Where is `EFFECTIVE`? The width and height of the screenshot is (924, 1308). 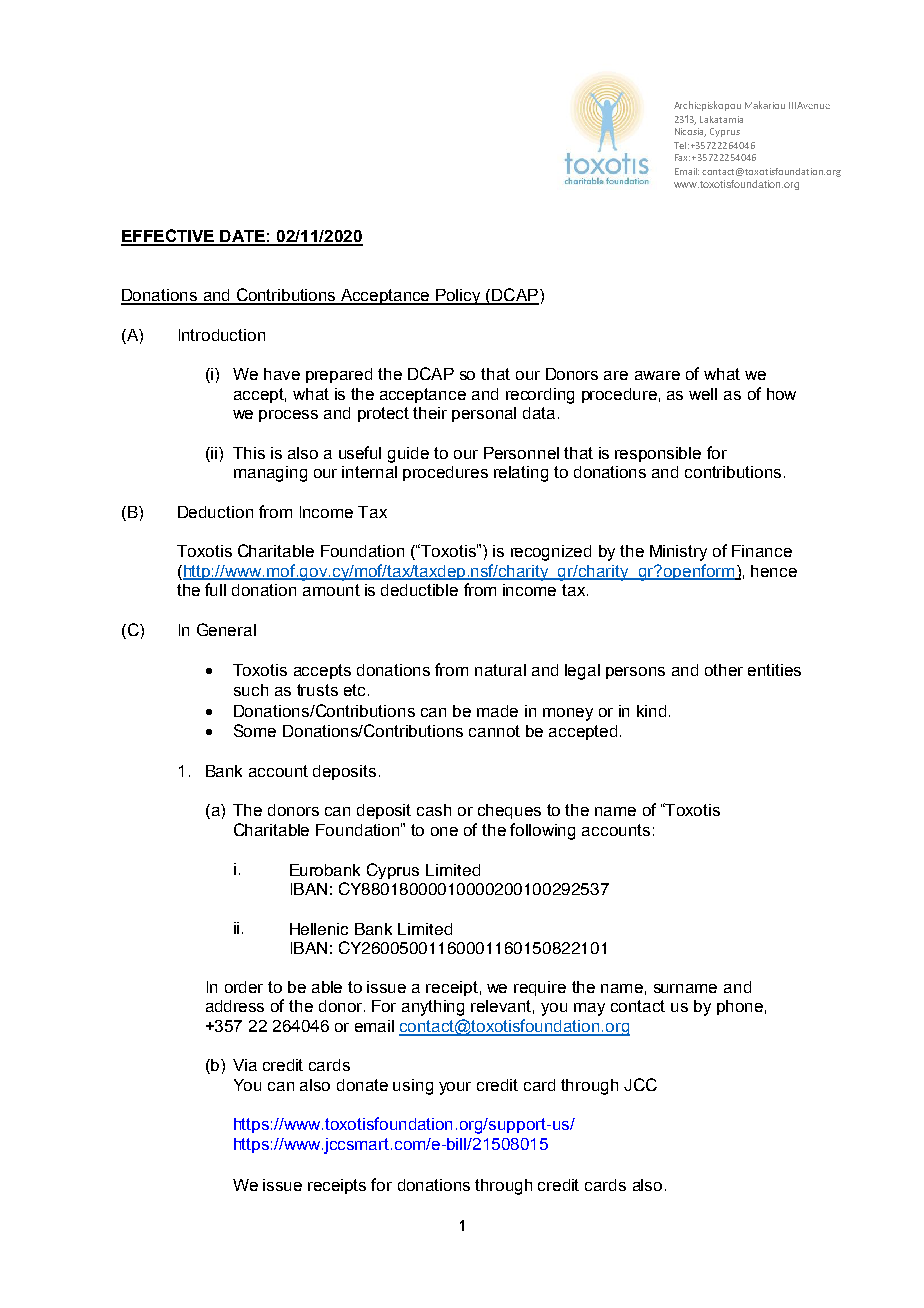
EFFECTIVE is located at coordinates (168, 237).
